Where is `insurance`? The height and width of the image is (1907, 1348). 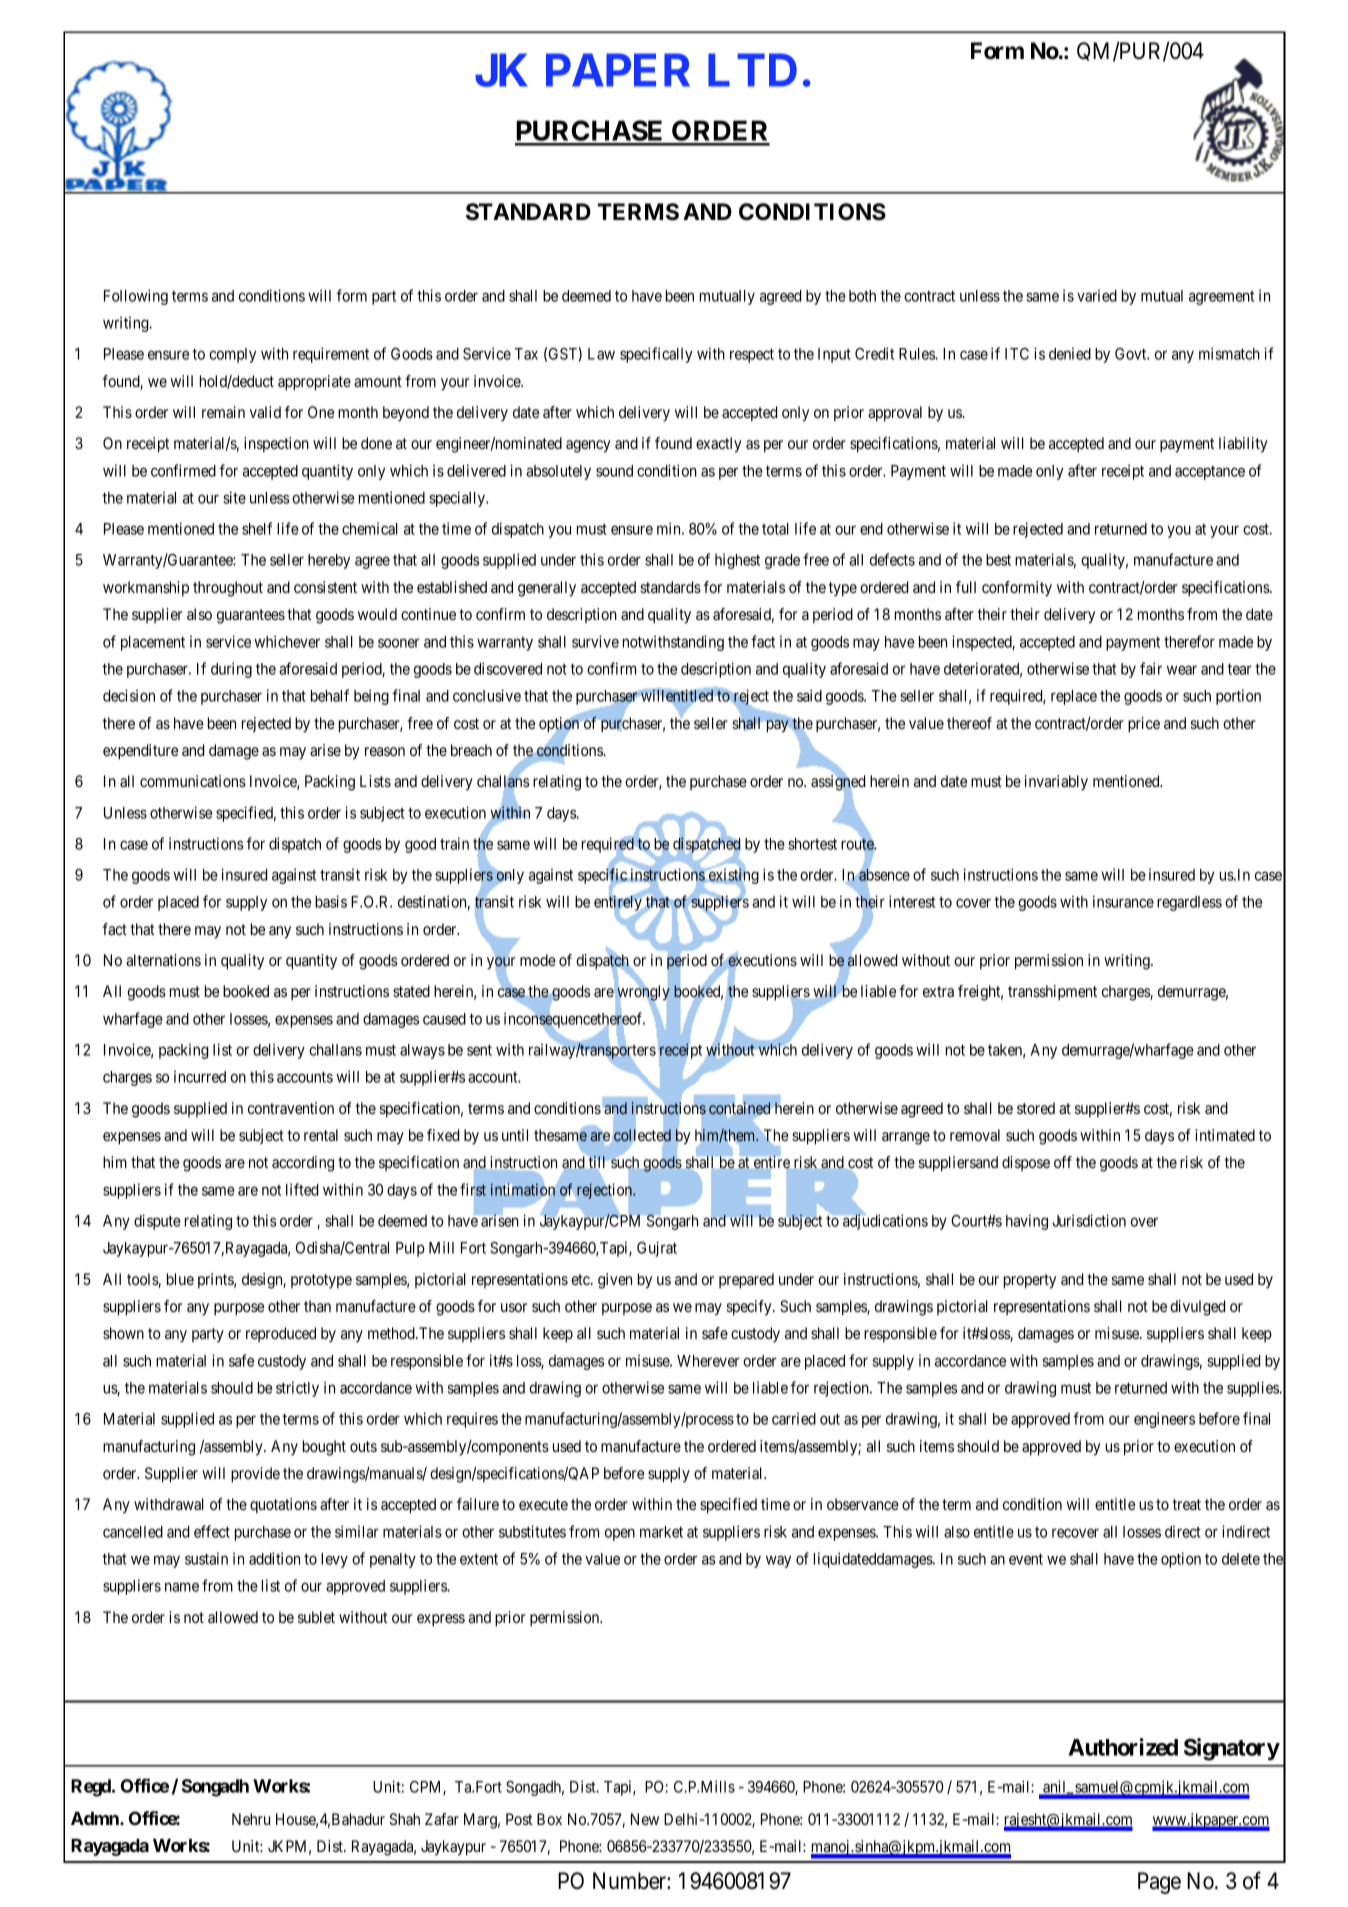 insurance is located at coordinates (1123, 901).
